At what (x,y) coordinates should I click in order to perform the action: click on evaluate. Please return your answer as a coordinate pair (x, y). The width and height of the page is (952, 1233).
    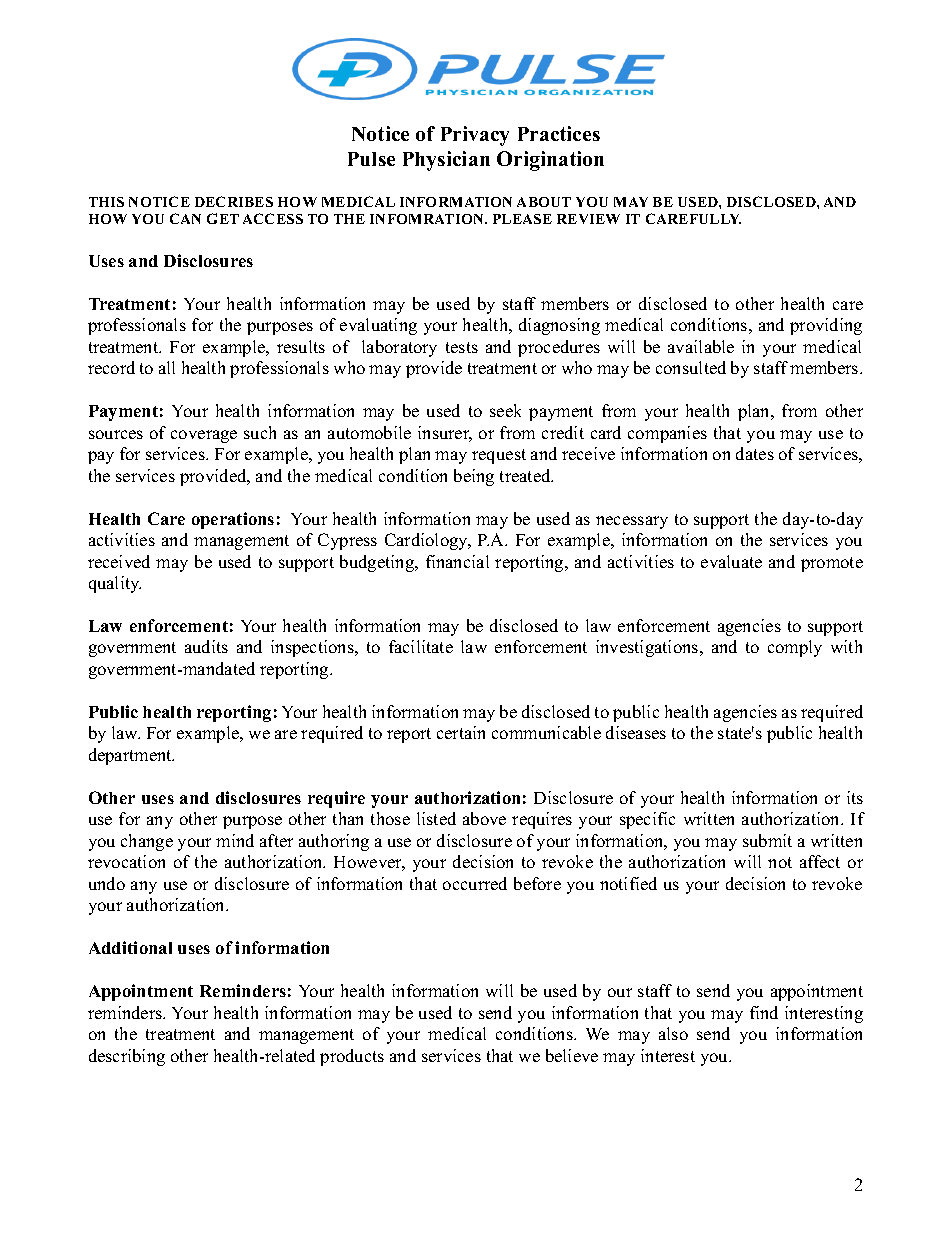
    Looking at the image, I should click on (731, 561).
